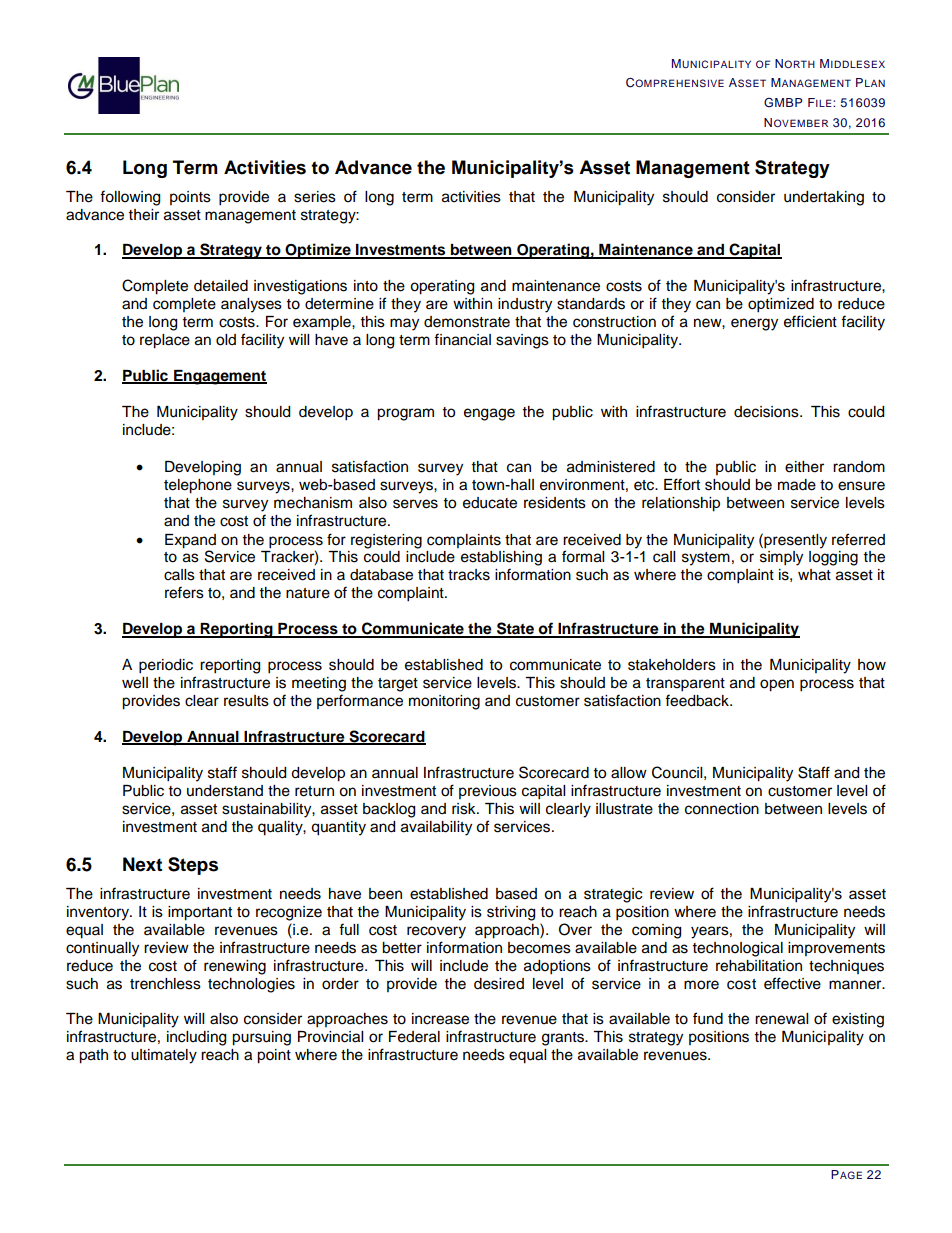  I want to click on increase, so click(440, 1019).
